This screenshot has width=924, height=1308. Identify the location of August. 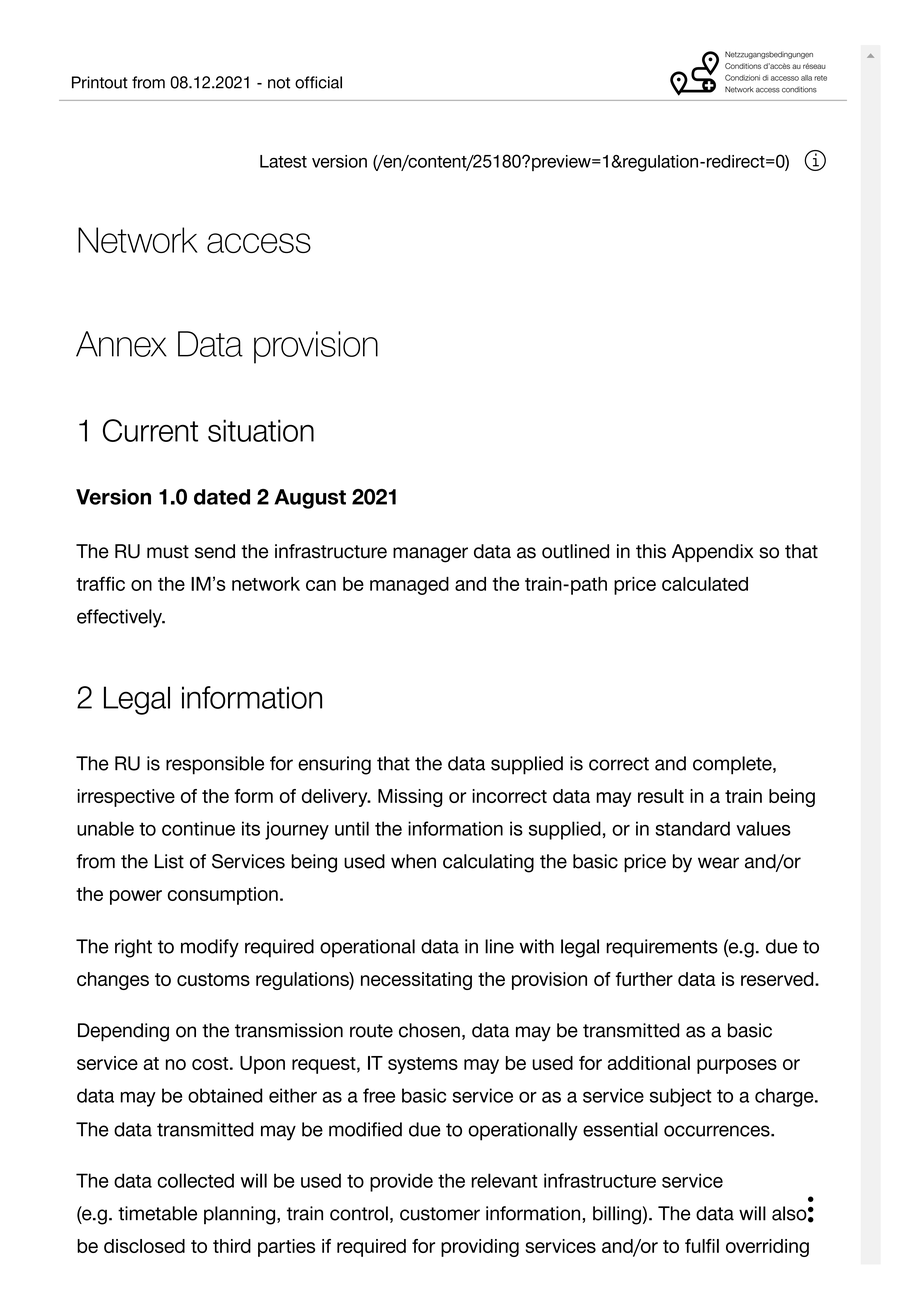
(310, 499).
